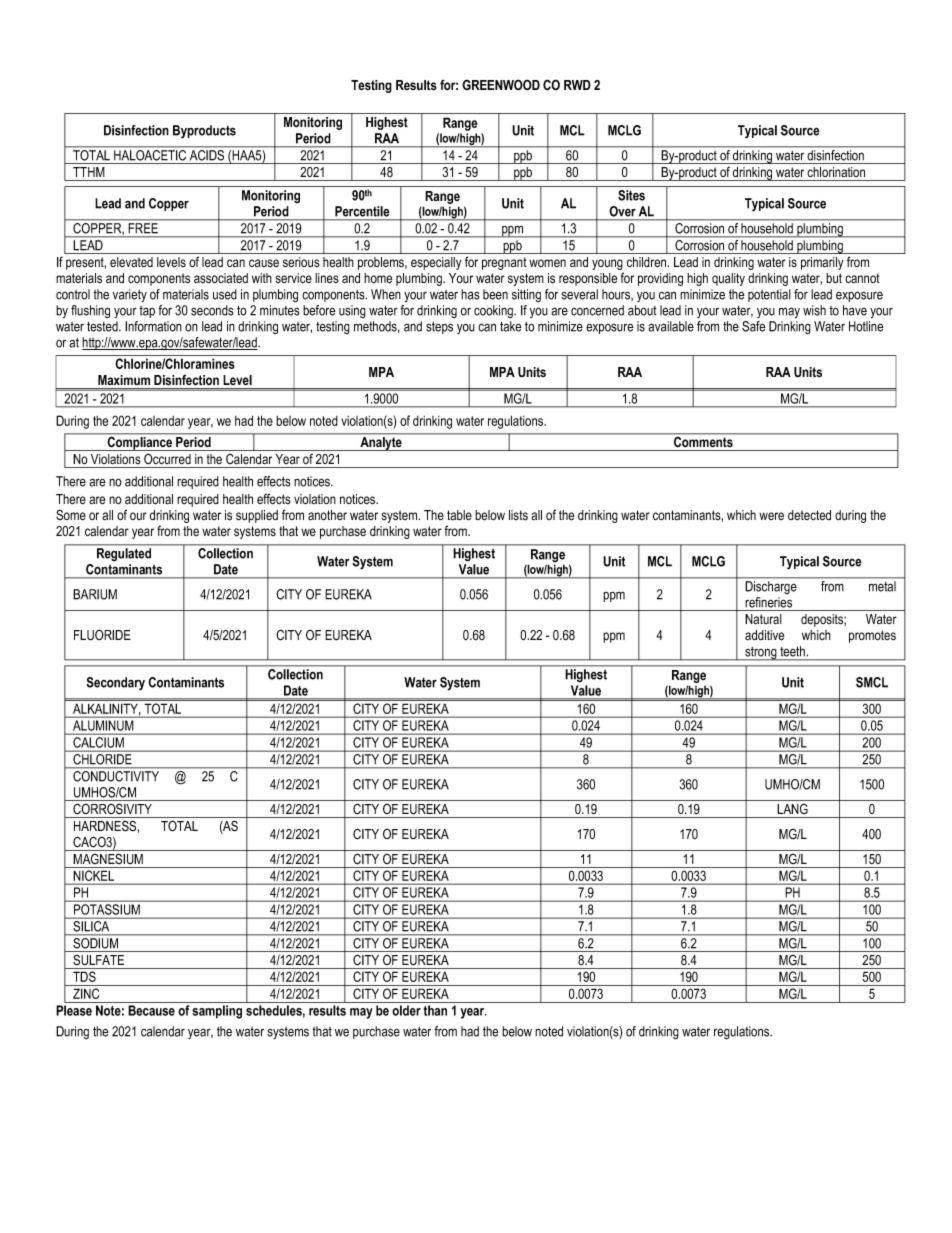  Describe the element at coordinates (631, 195) in the screenshot. I see `Sites` at that location.
